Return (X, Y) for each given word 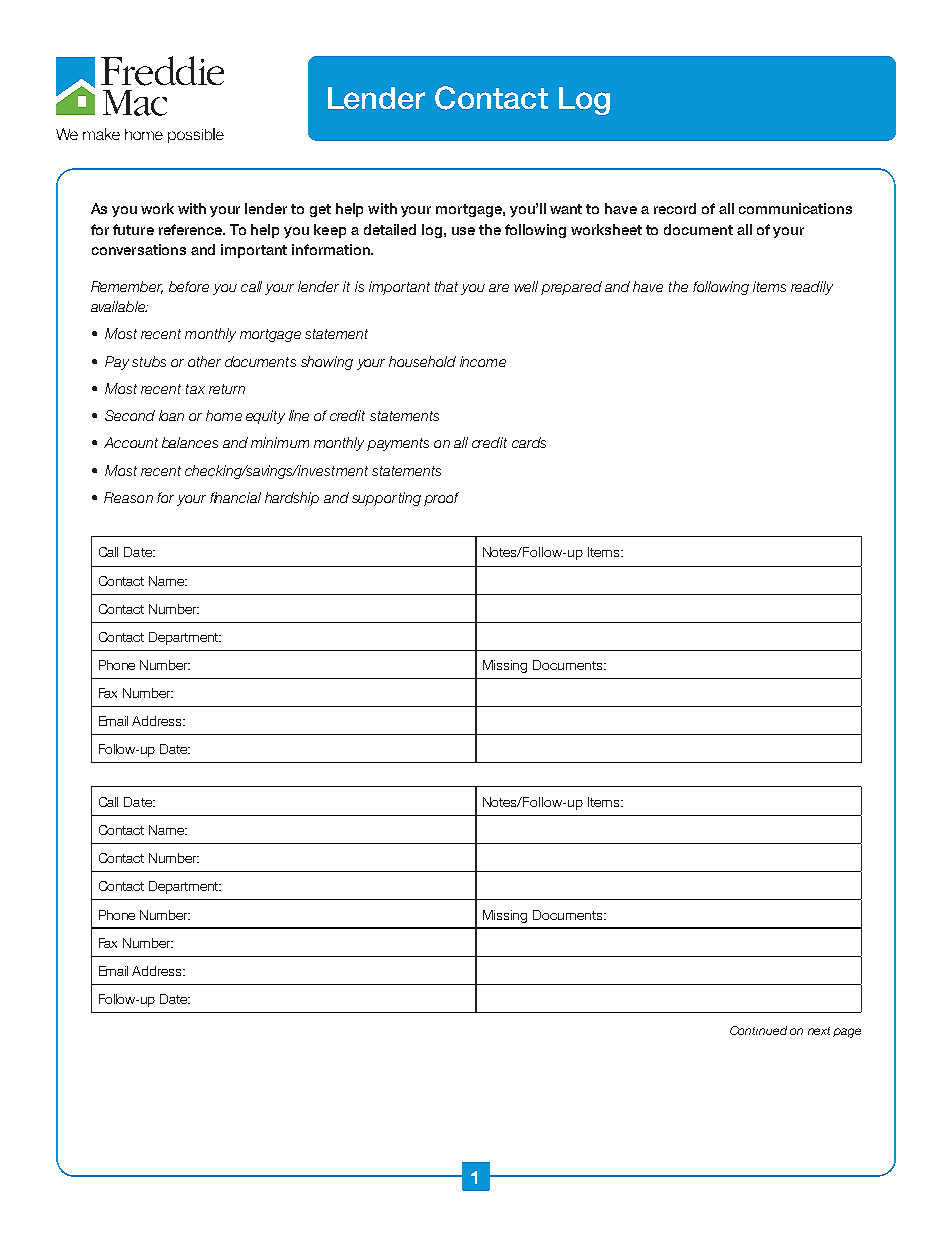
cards (529, 442)
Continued (758, 1030)
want (566, 209)
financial (235, 497)
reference (192, 229)
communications (795, 208)
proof (441, 499)
